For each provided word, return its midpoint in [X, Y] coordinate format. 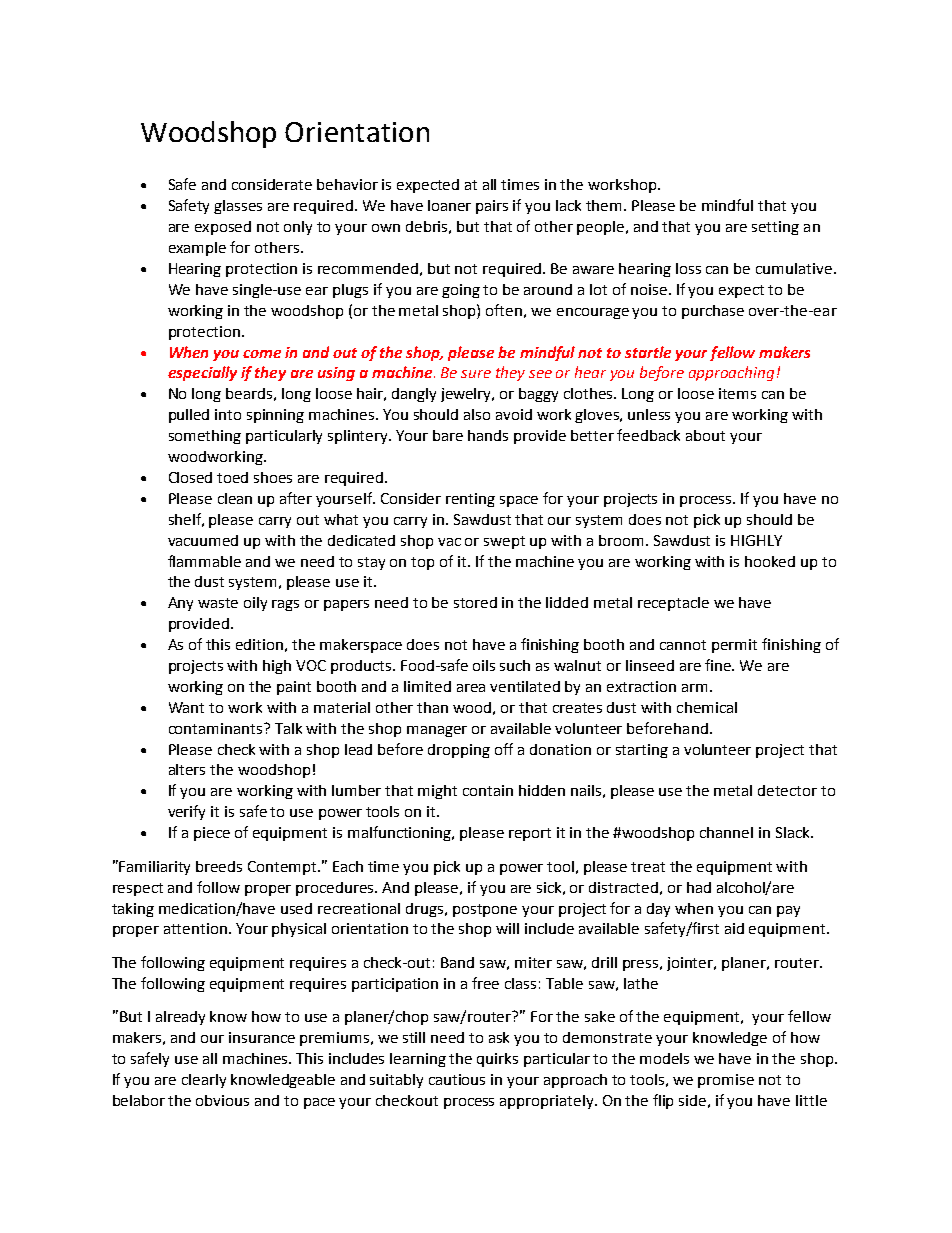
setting [775, 228]
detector [787, 790]
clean [235, 498]
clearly [204, 1081]
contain [488, 790]
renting [470, 500]
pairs [492, 207]
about [705, 435]
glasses [238, 207]
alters [187, 769]
